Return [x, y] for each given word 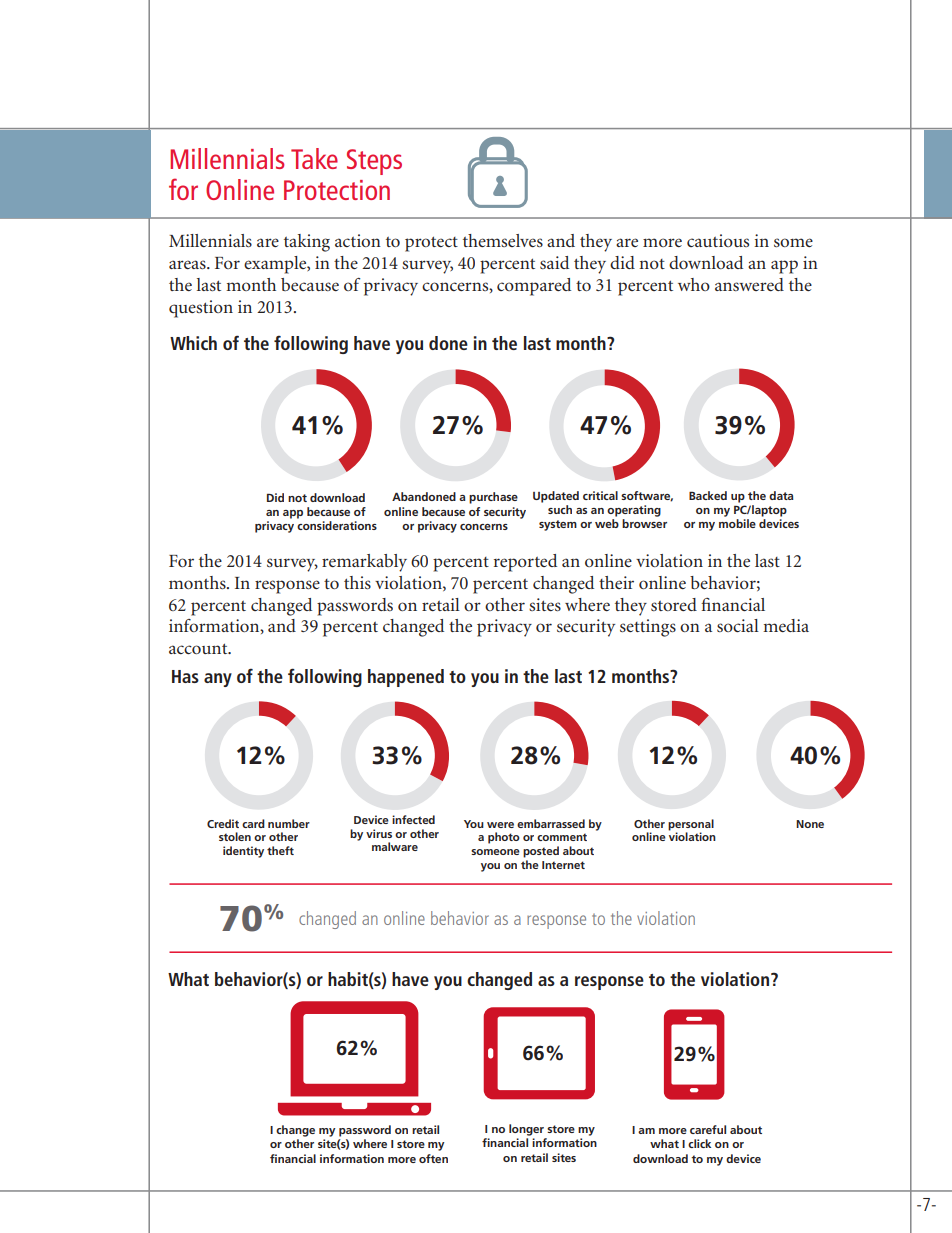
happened [406, 678]
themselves [503, 240]
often [433, 1158]
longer [526, 1130]
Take [314, 158]
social [738, 625]
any [218, 680]
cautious [718, 240]
